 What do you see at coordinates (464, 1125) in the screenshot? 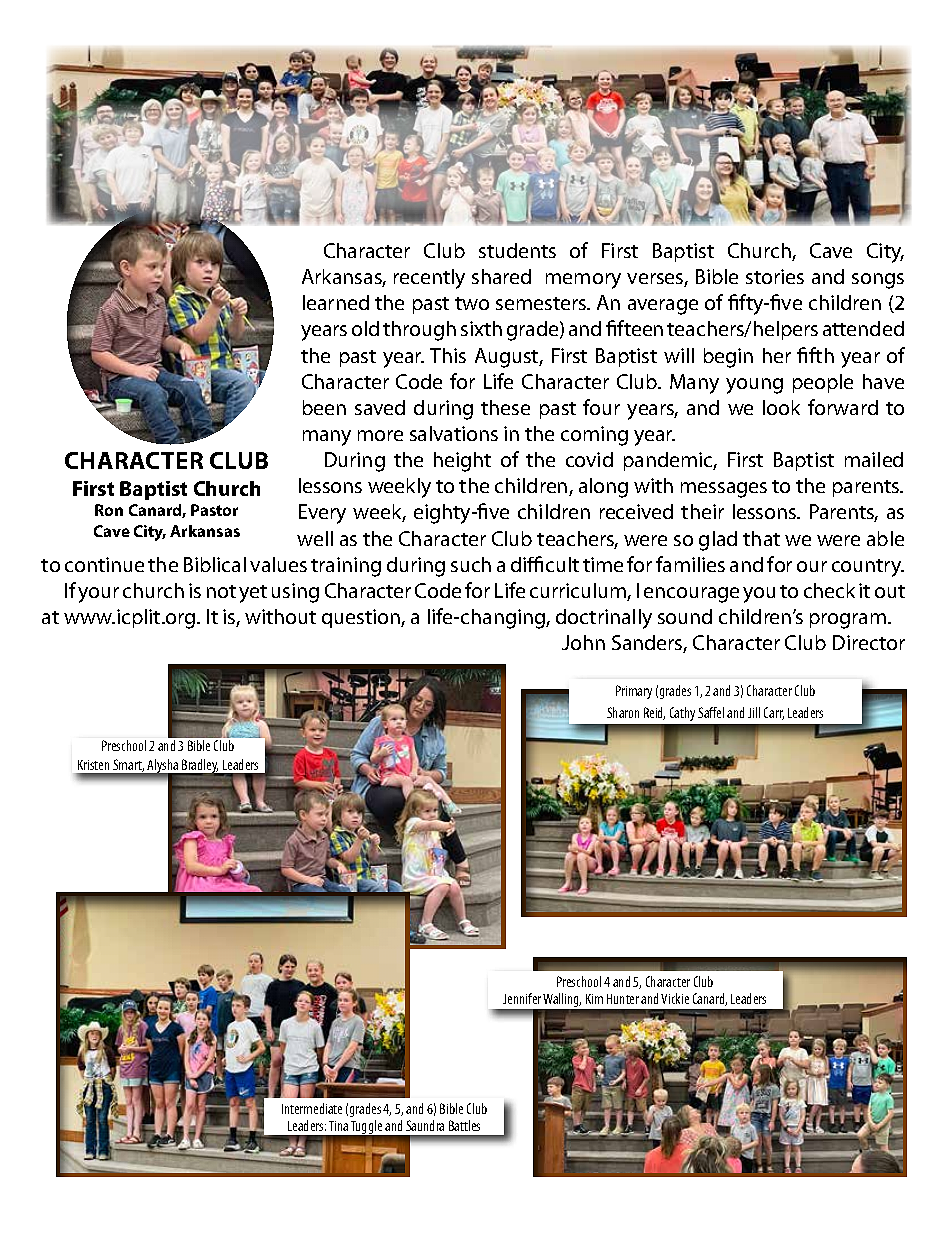
I see `Battles` at bounding box center [464, 1125].
